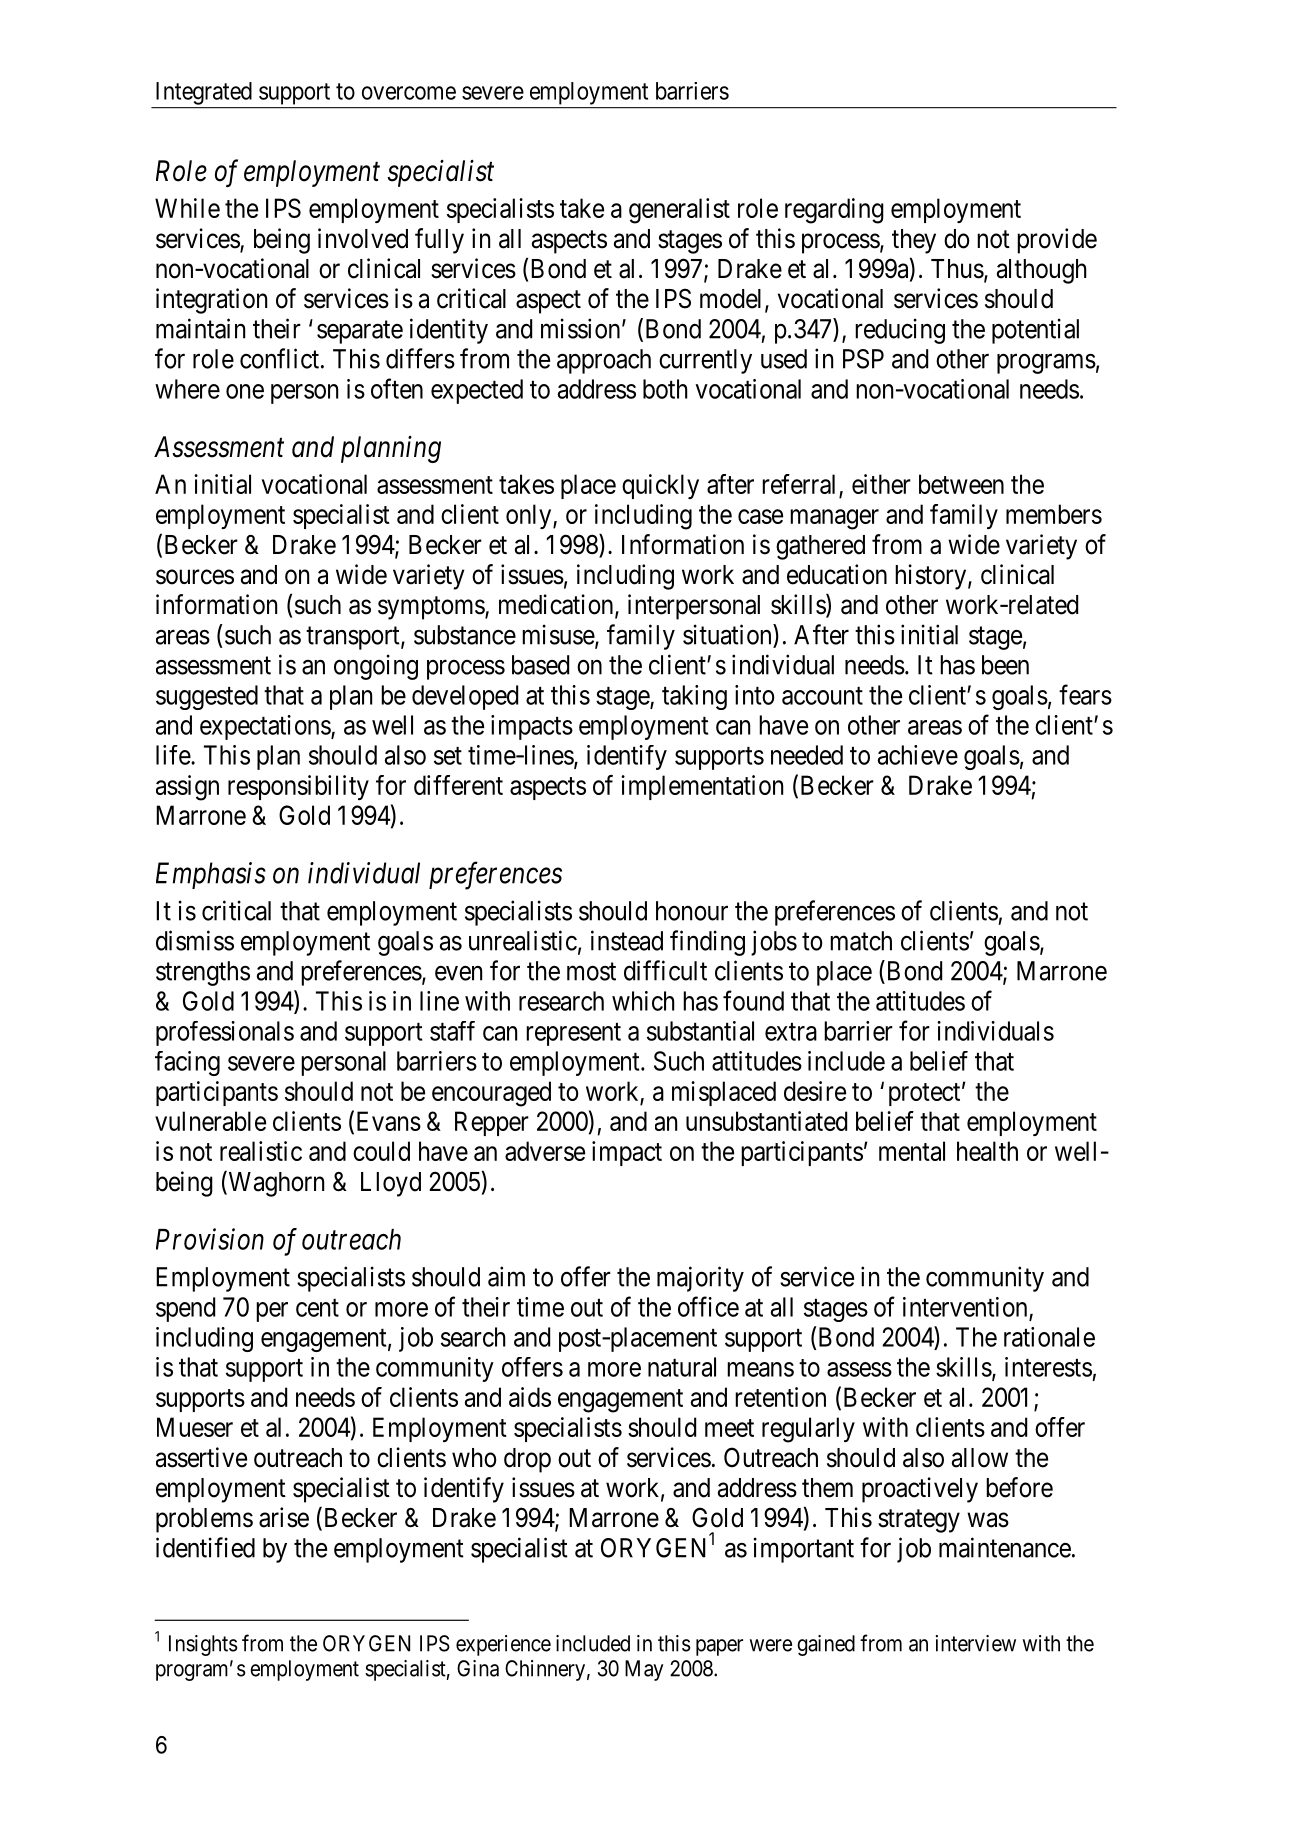 The image size is (1298, 1836). What do you see at coordinates (203, 1645) in the screenshot?
I see `Insights` at bounding box center [203, 1645].
